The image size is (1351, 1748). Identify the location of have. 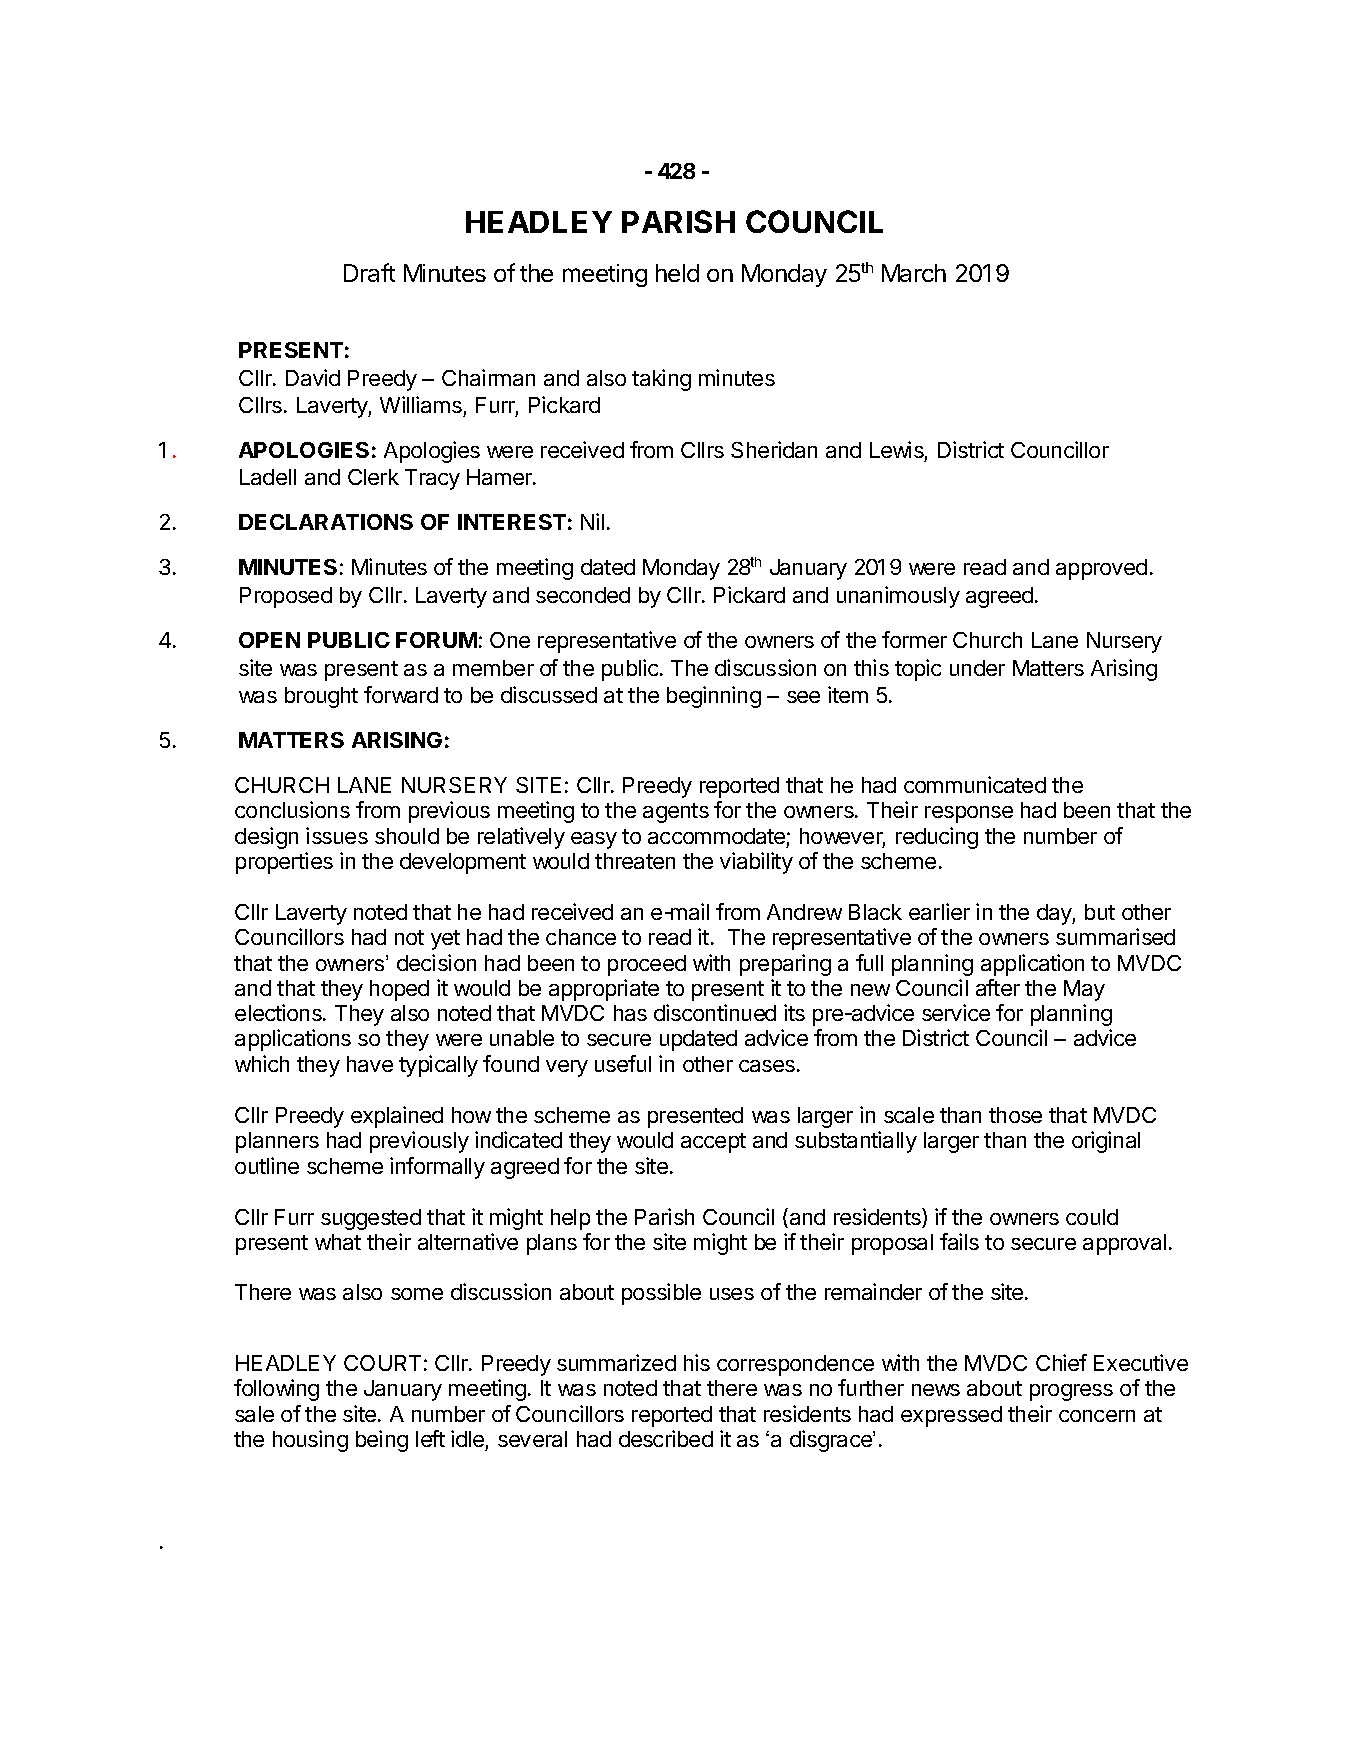
(370, 1064).
